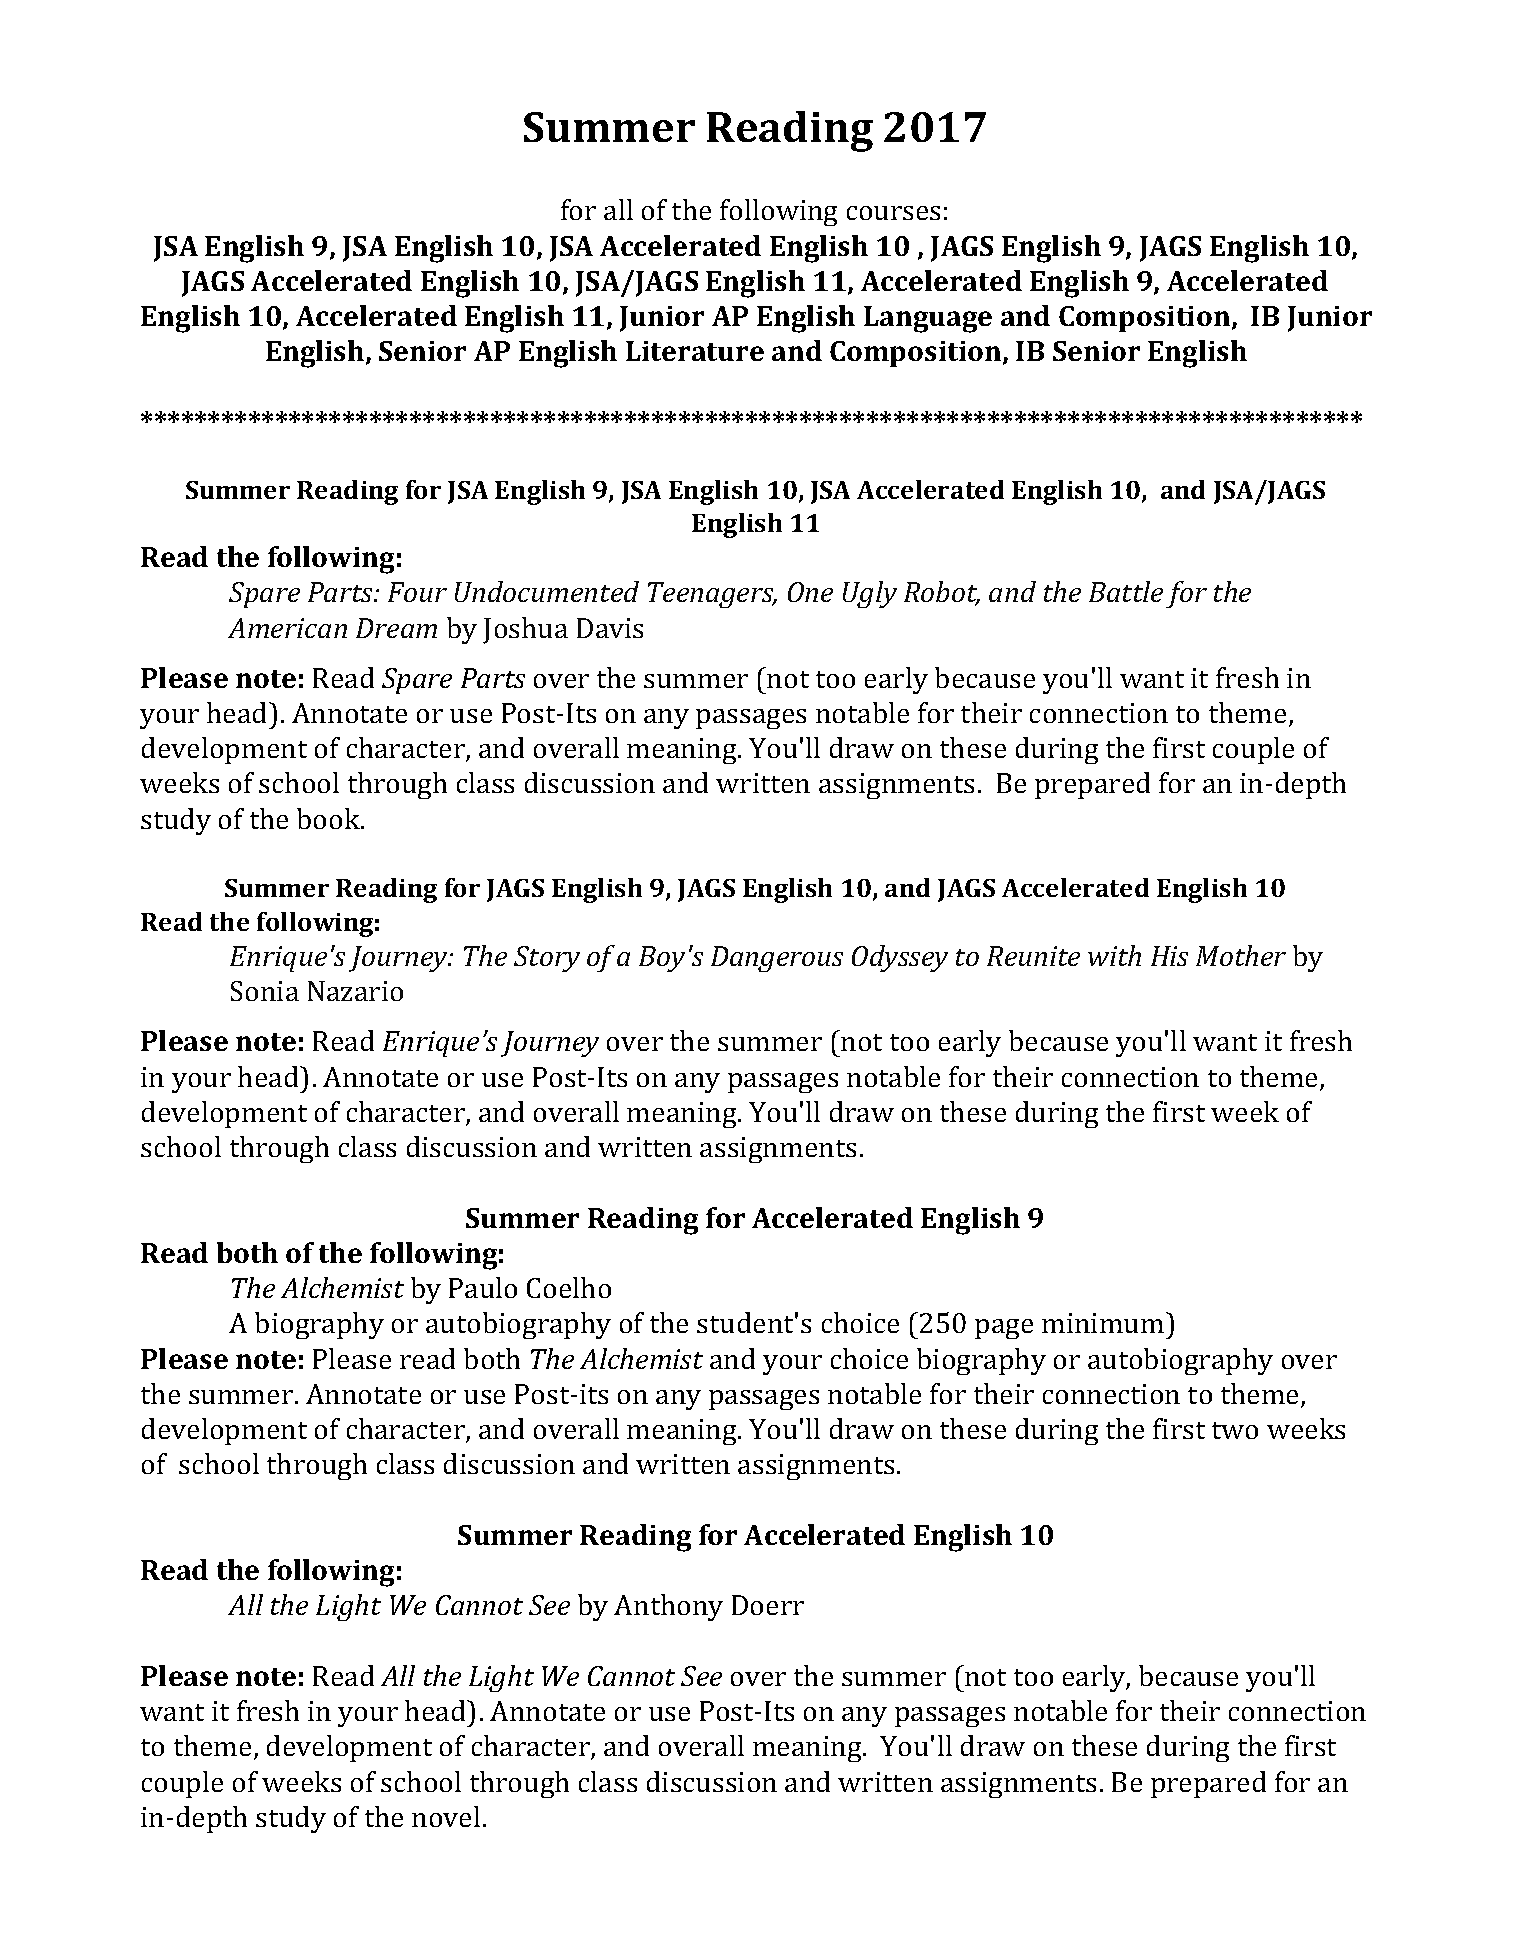  I want to click on courses, so click(893, 213).
